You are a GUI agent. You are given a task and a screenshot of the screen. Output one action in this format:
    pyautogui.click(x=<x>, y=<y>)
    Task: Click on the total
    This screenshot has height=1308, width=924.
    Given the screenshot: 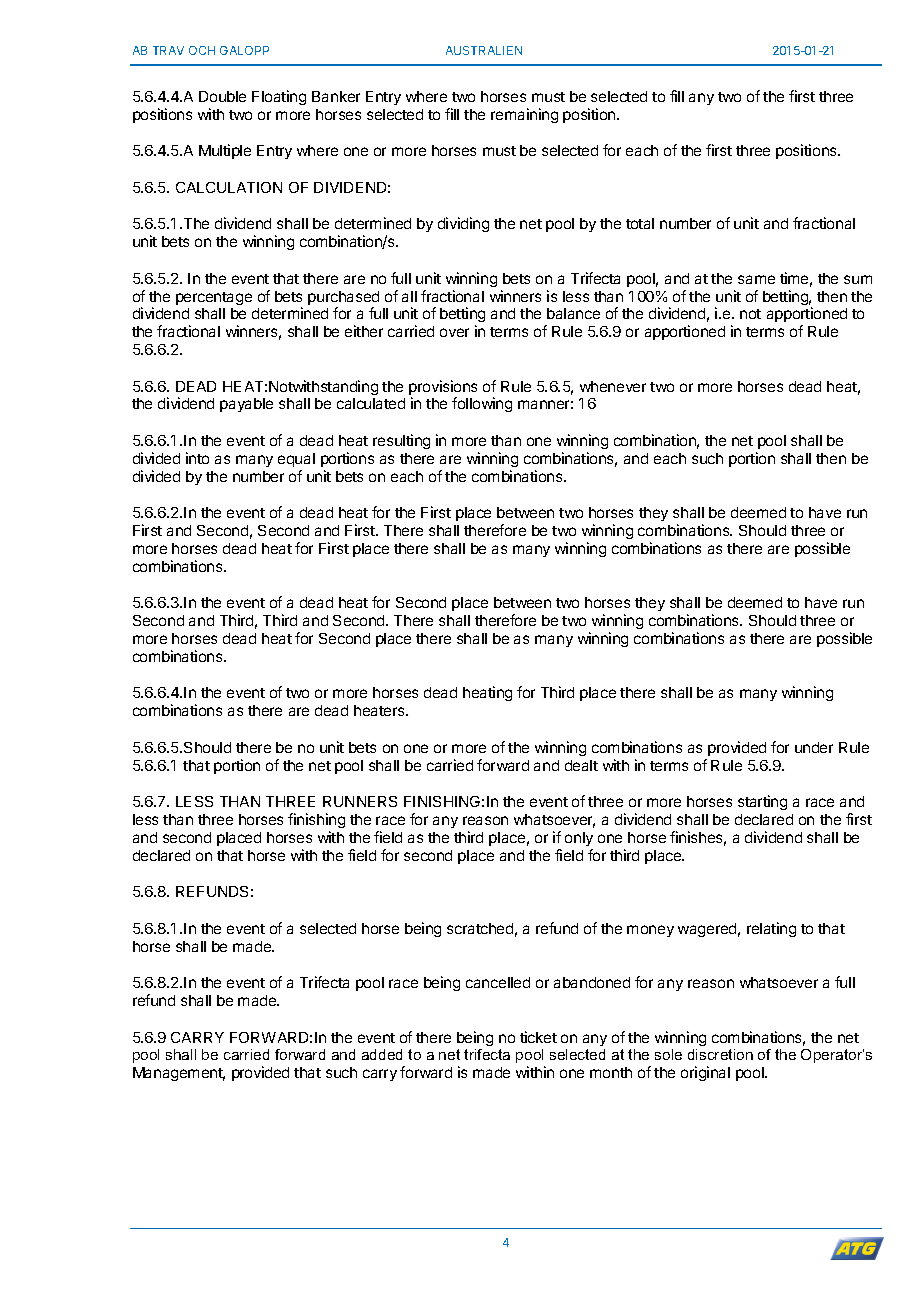 What is the action you would take?
    pyautogui.click(x=640, y=223)
